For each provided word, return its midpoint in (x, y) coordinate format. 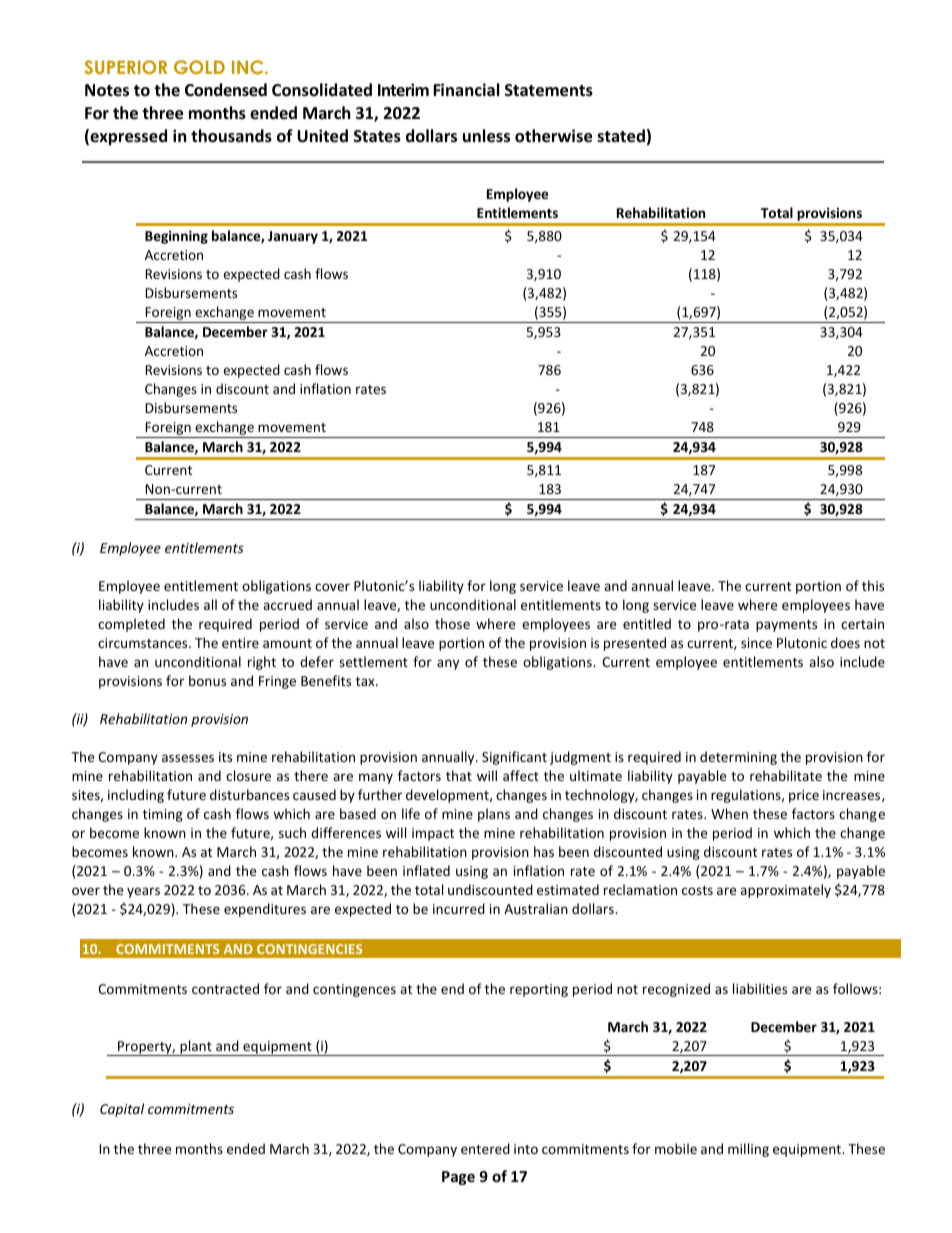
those (452, 623)
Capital (122, 1110)
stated (621, 136)
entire (240, 643)
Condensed (226, 90)
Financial (466, 89)
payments (786, 626)
